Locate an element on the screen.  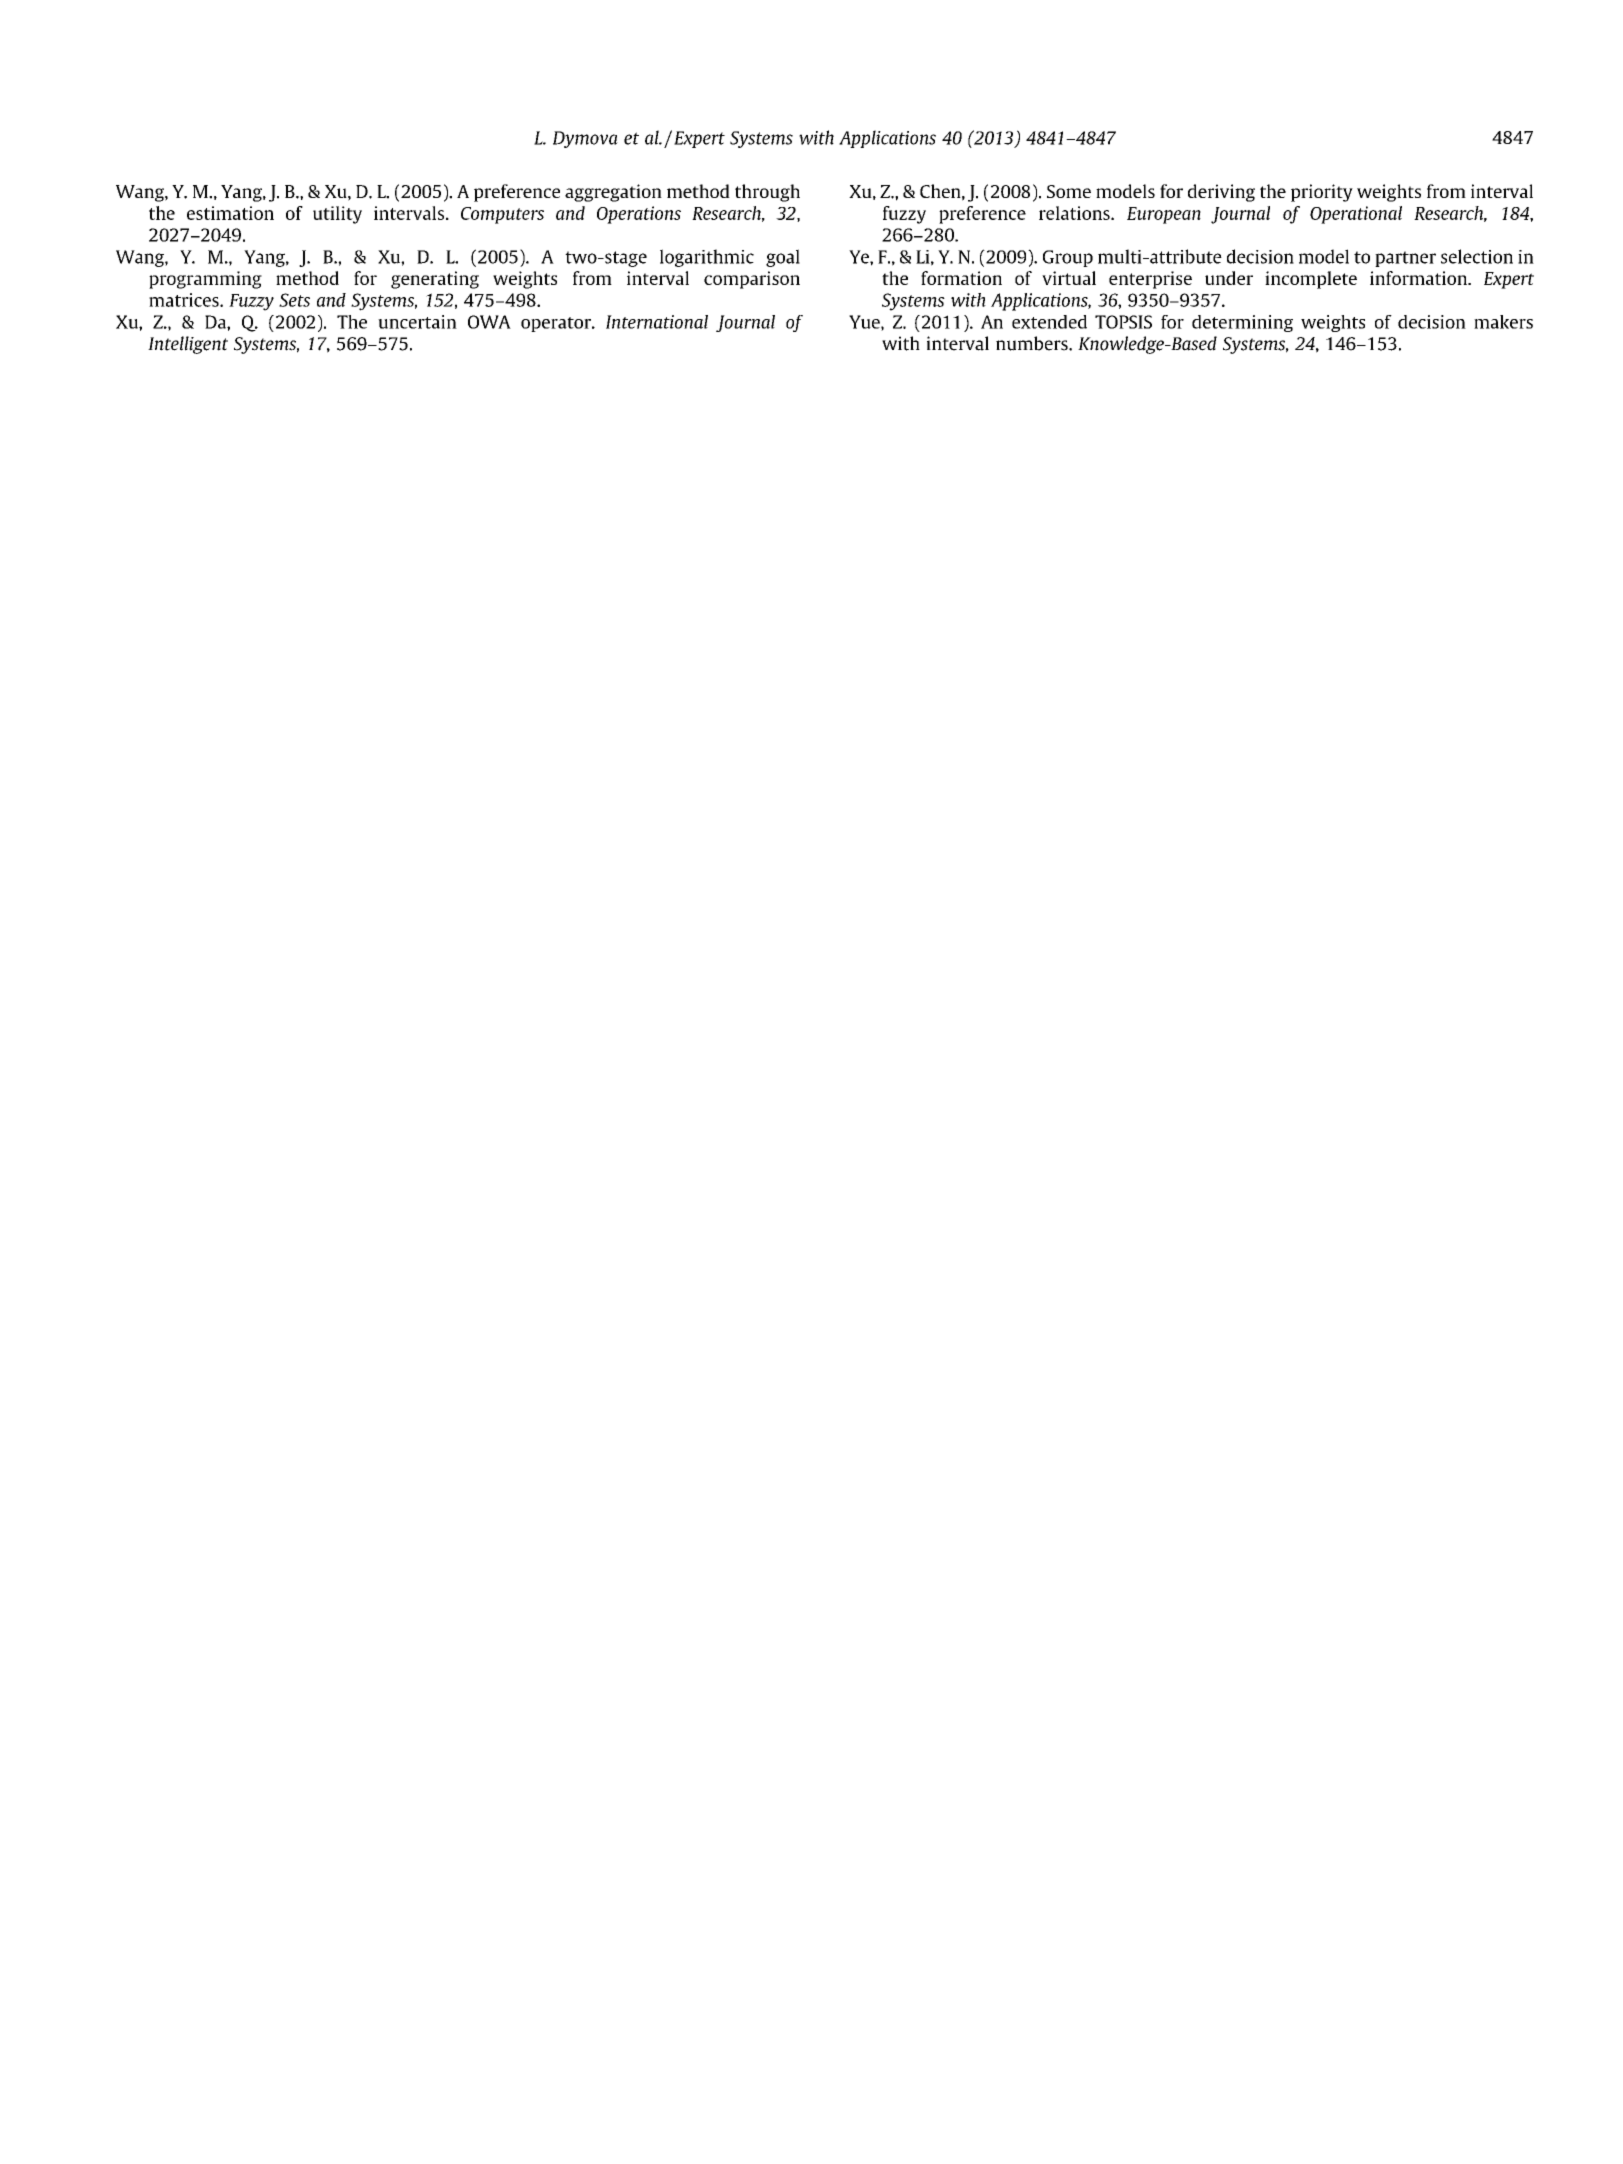
through is located at coordinates (767, 193).
